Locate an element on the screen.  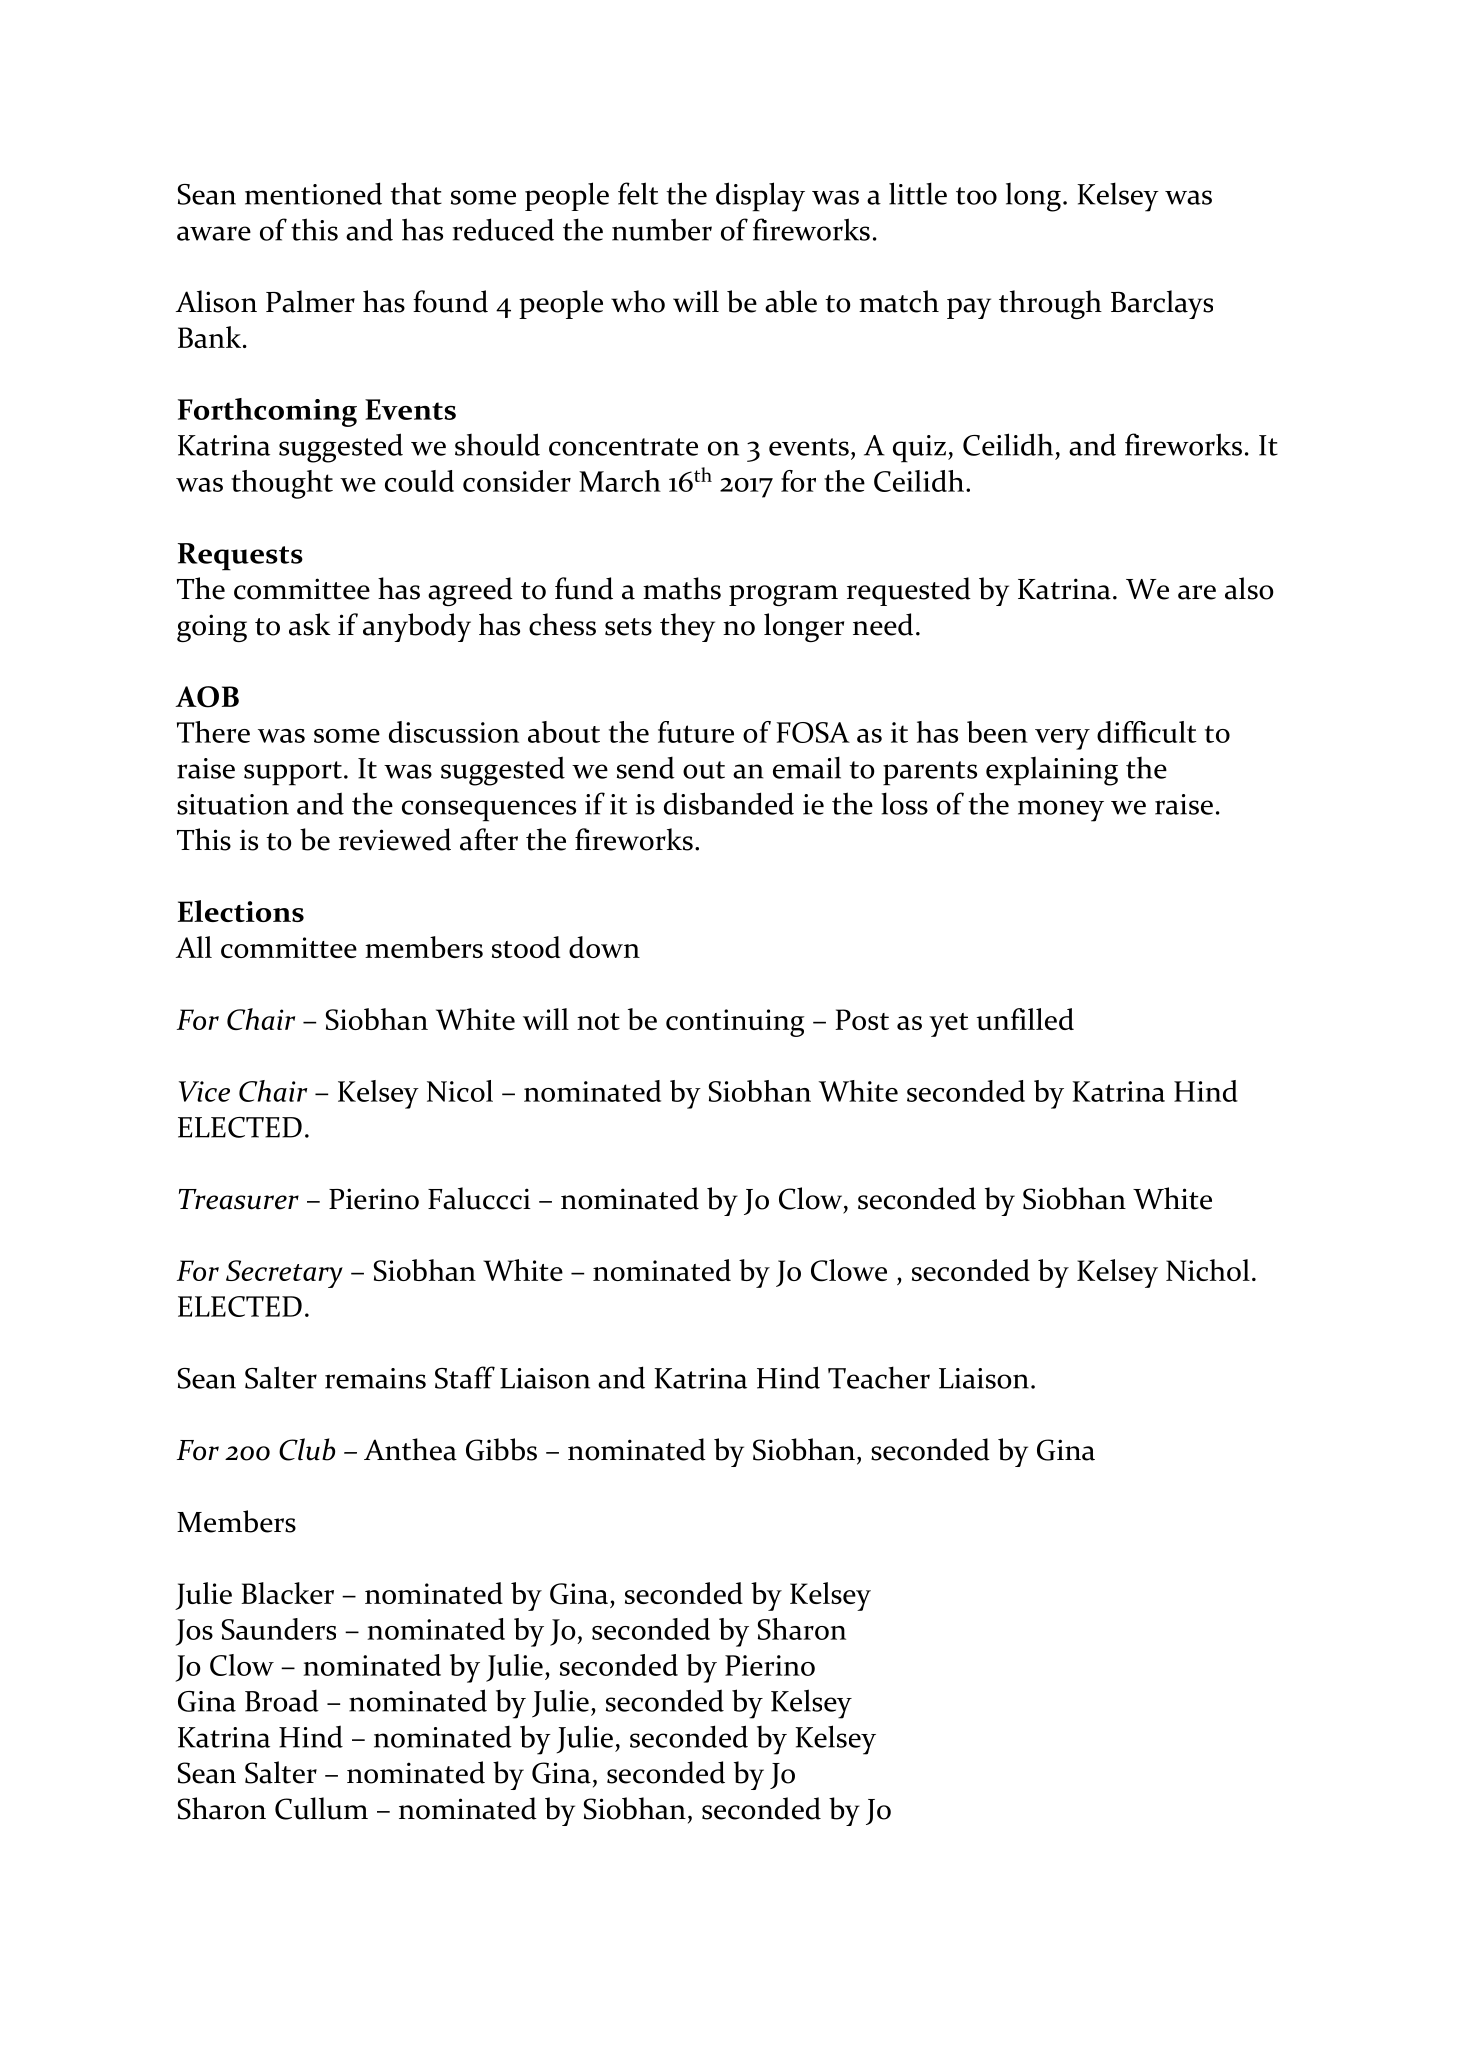
future is located at coordinates (696, 732).
